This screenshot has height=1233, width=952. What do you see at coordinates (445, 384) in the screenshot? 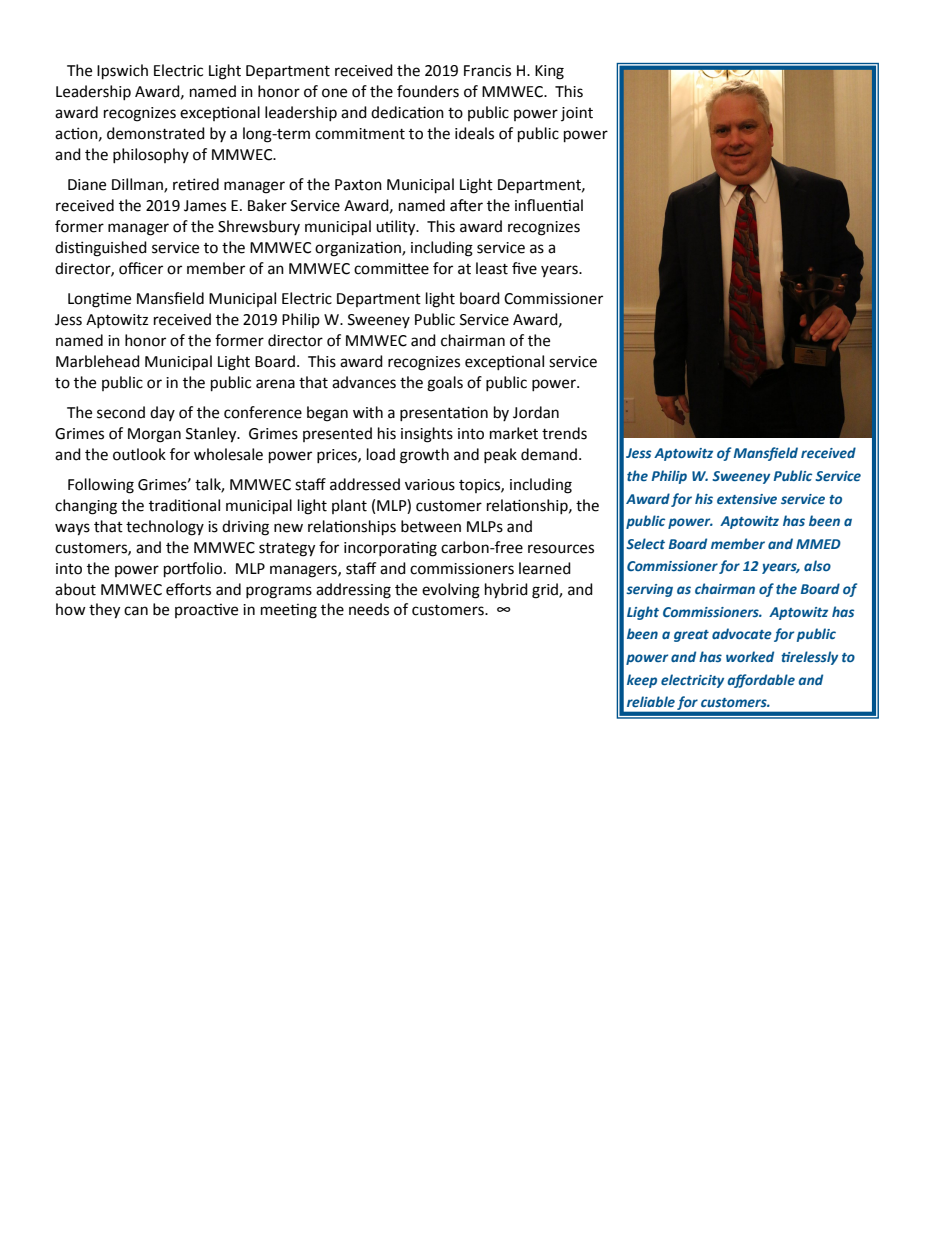
I see `goals` at bounding box center [445, 384].
